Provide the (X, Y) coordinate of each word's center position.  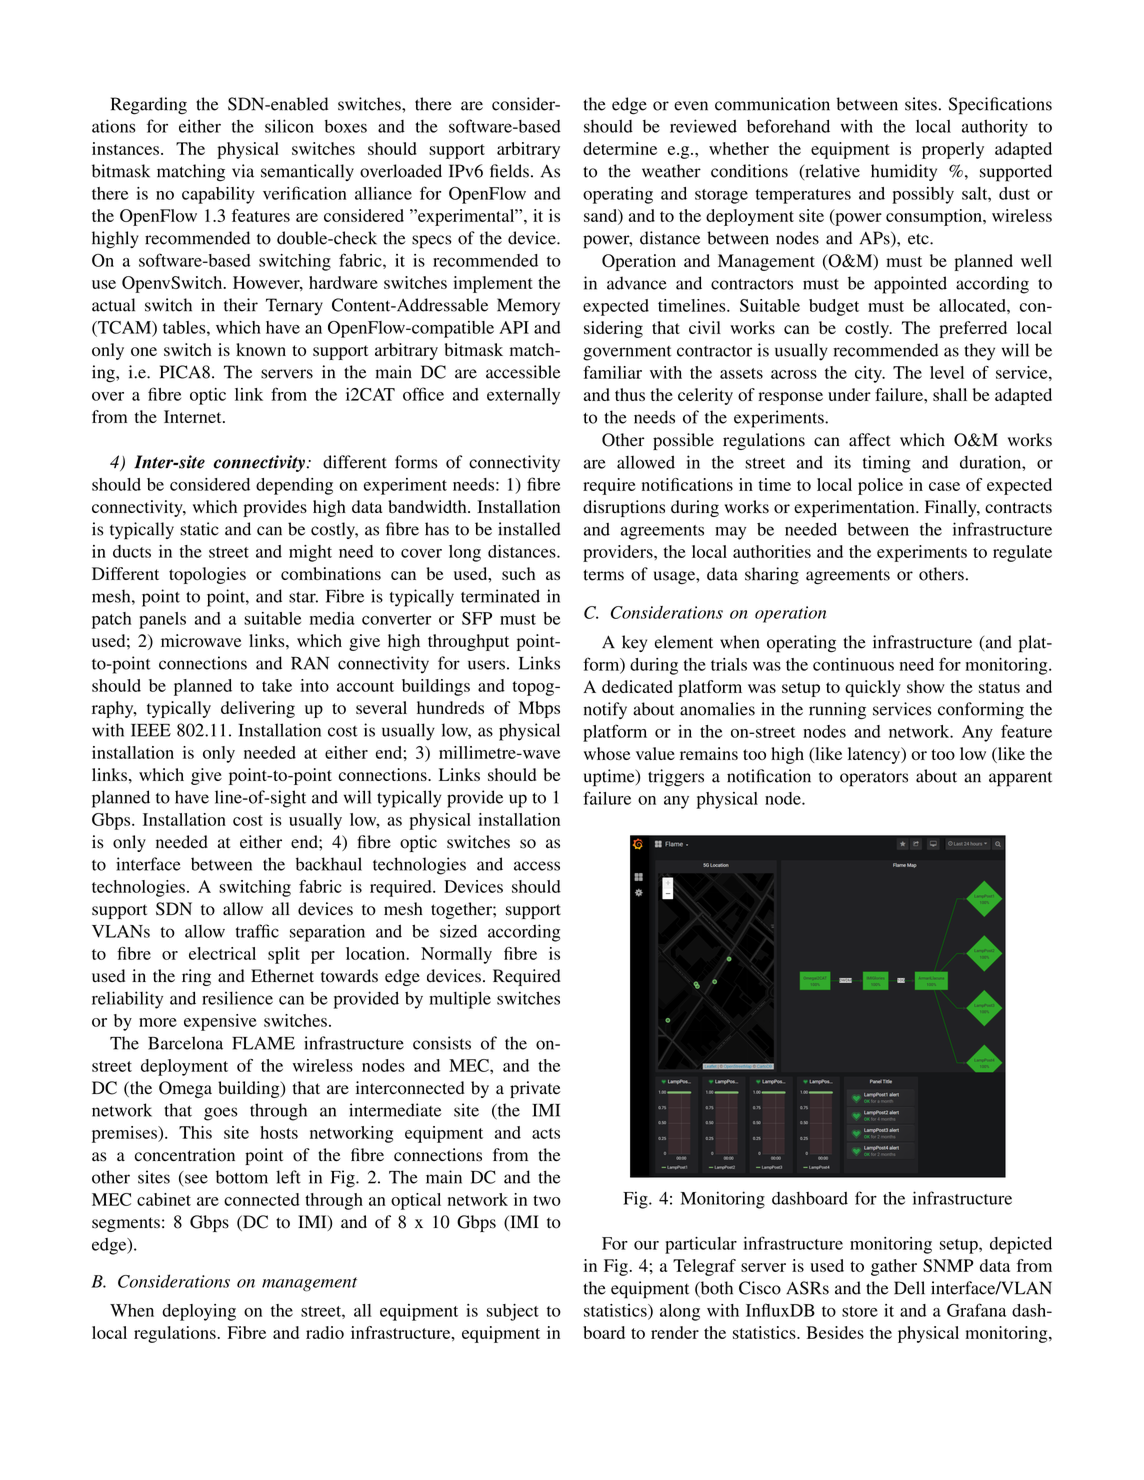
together (462, 910)
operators (874, 779)
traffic (257, 931)
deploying (199, 1312)
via (243, 171)
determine (620, 148)
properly (953, 150)
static (199, 529)
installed (529, 529)
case (944, 486)
